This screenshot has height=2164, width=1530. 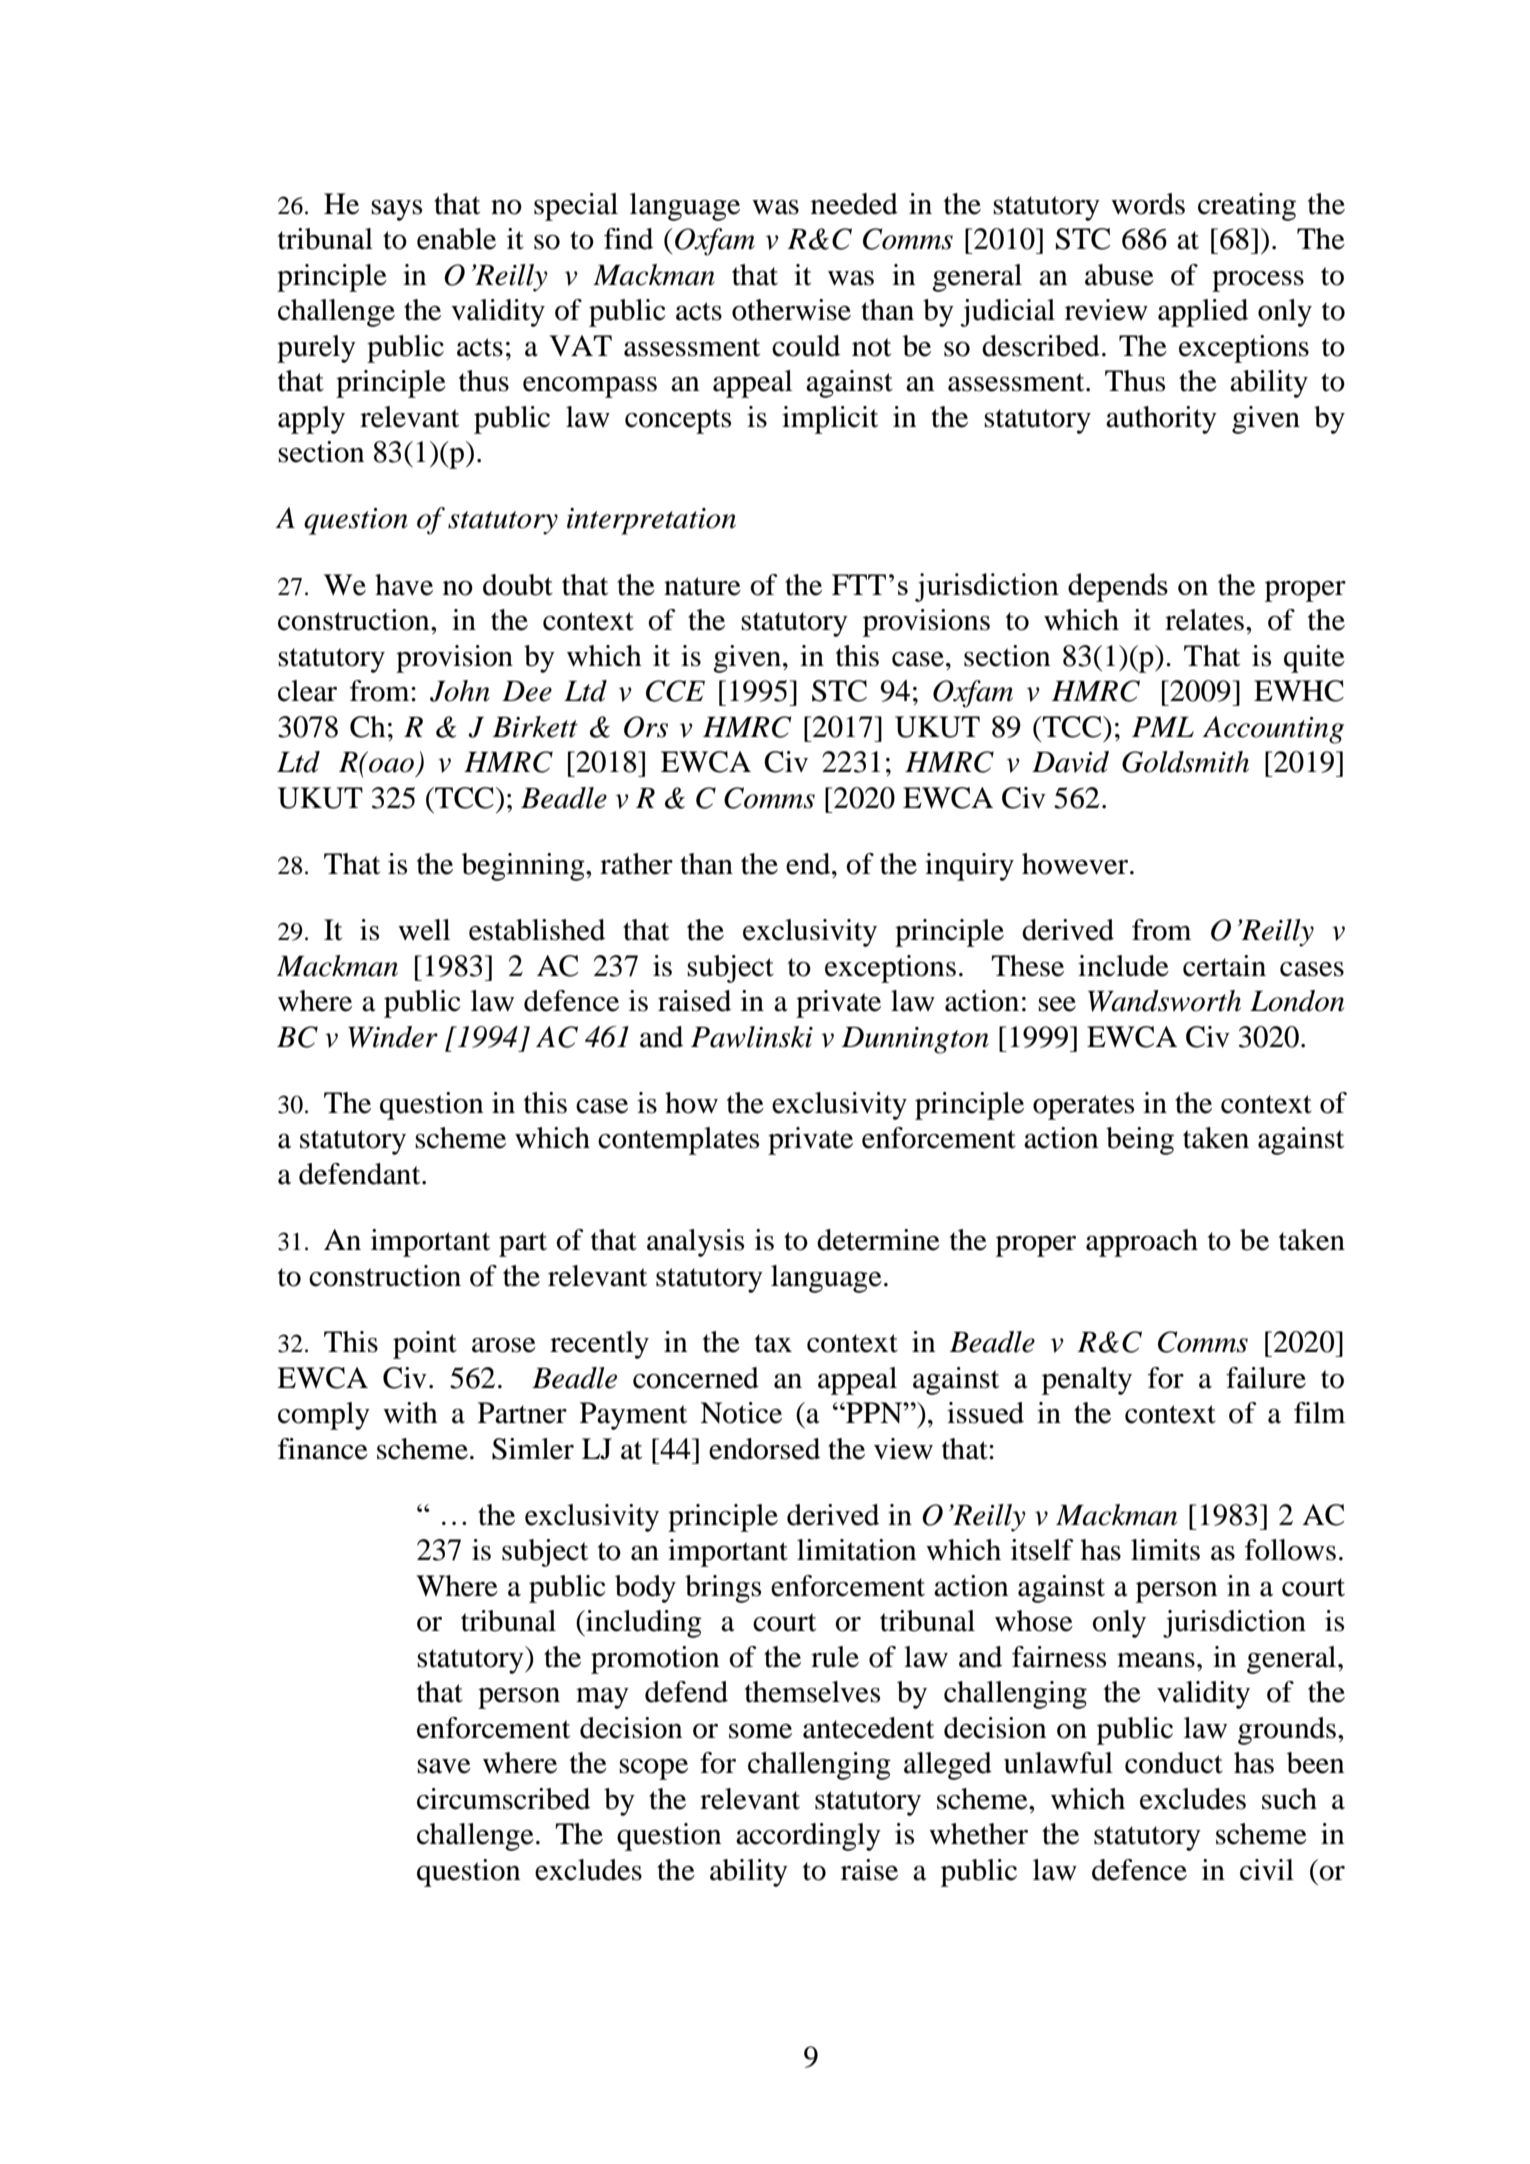 I want to click on inquiry, so click(x=969, y=867).
